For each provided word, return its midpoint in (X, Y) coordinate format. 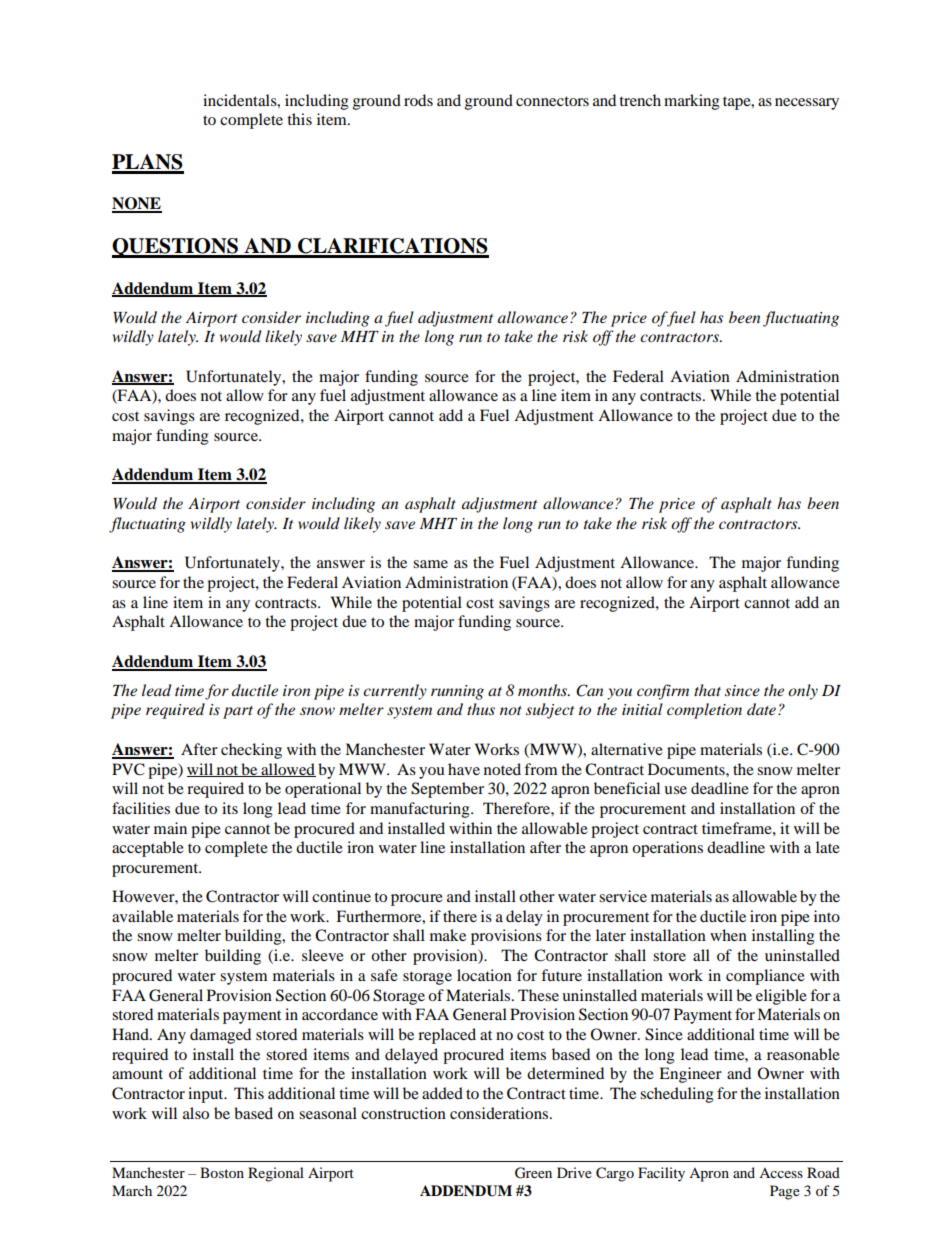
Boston (222, 1172)
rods (418, 100)
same (430, 564)
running (457, 692)
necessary (807, 104)
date (761, 709)
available (142, 916)
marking (692, 102)
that (707, 690)
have (464, 769)
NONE (137, 204)
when (728, 935)
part (238, 712)
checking (251, 751)
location (484, 975)
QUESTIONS (176, 248)
